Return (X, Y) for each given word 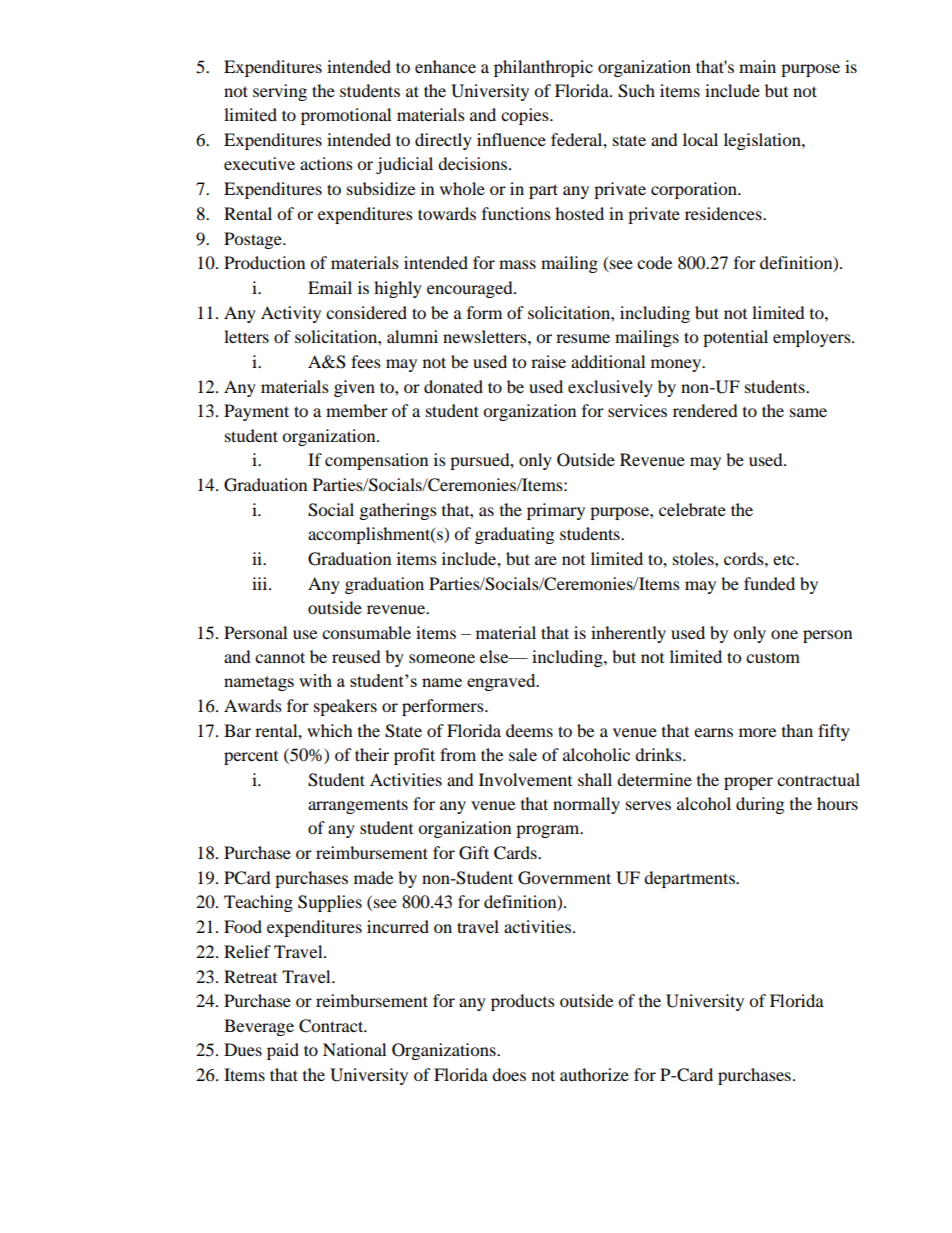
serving (280, 92)
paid (283, 1051)
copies (526, 116)
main (757, 66)
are (546, 560)
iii (261, 583)
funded (769, 583)
